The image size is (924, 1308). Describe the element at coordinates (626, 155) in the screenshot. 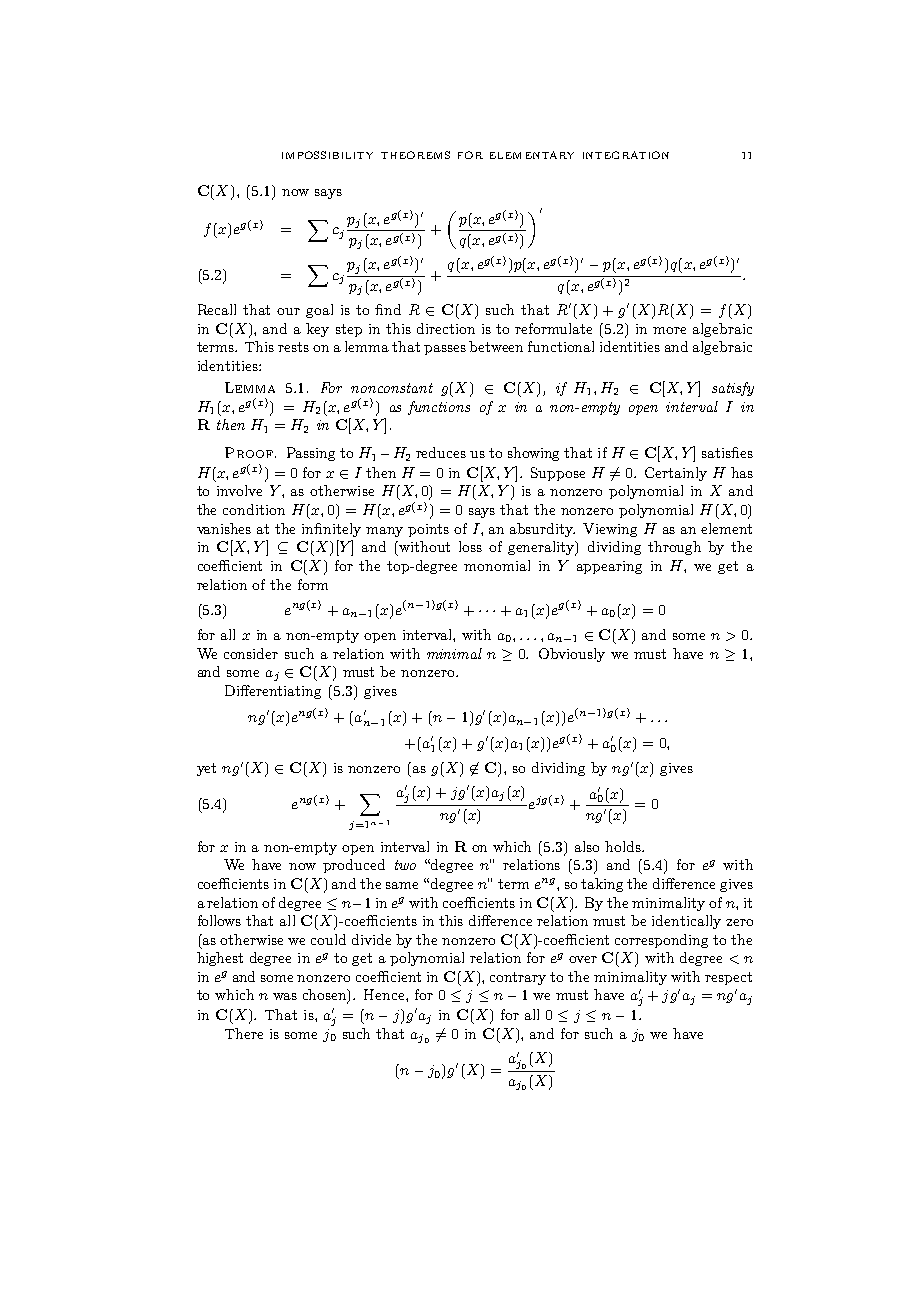

I see `INTEGRATION` at that location.
